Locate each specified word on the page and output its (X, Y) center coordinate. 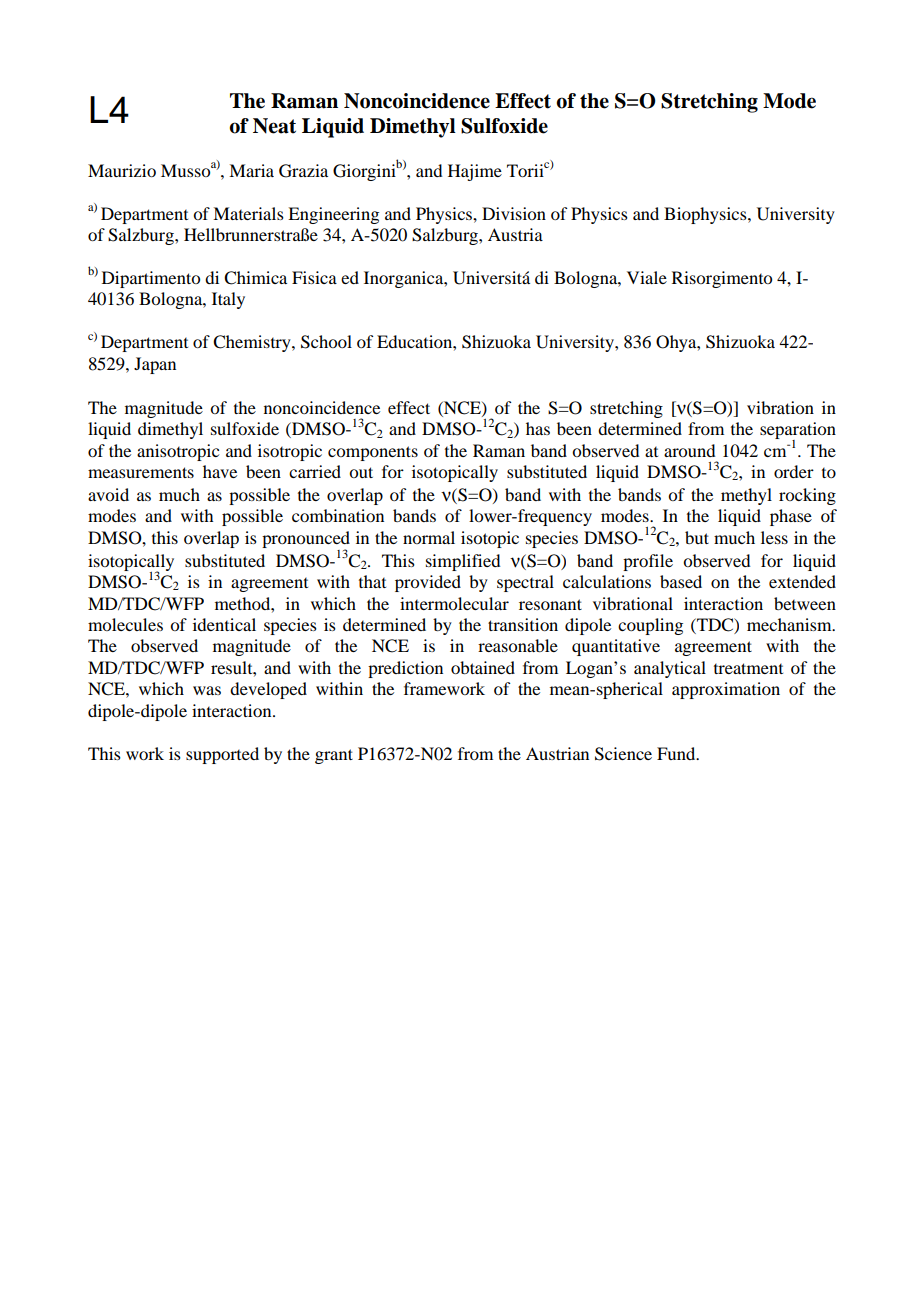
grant (334, 756)
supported (222, 755)
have (220, 471)
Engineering (333, 215)
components (373, 453)
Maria (251, 170)
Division (514, 213)
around (689, 450)
